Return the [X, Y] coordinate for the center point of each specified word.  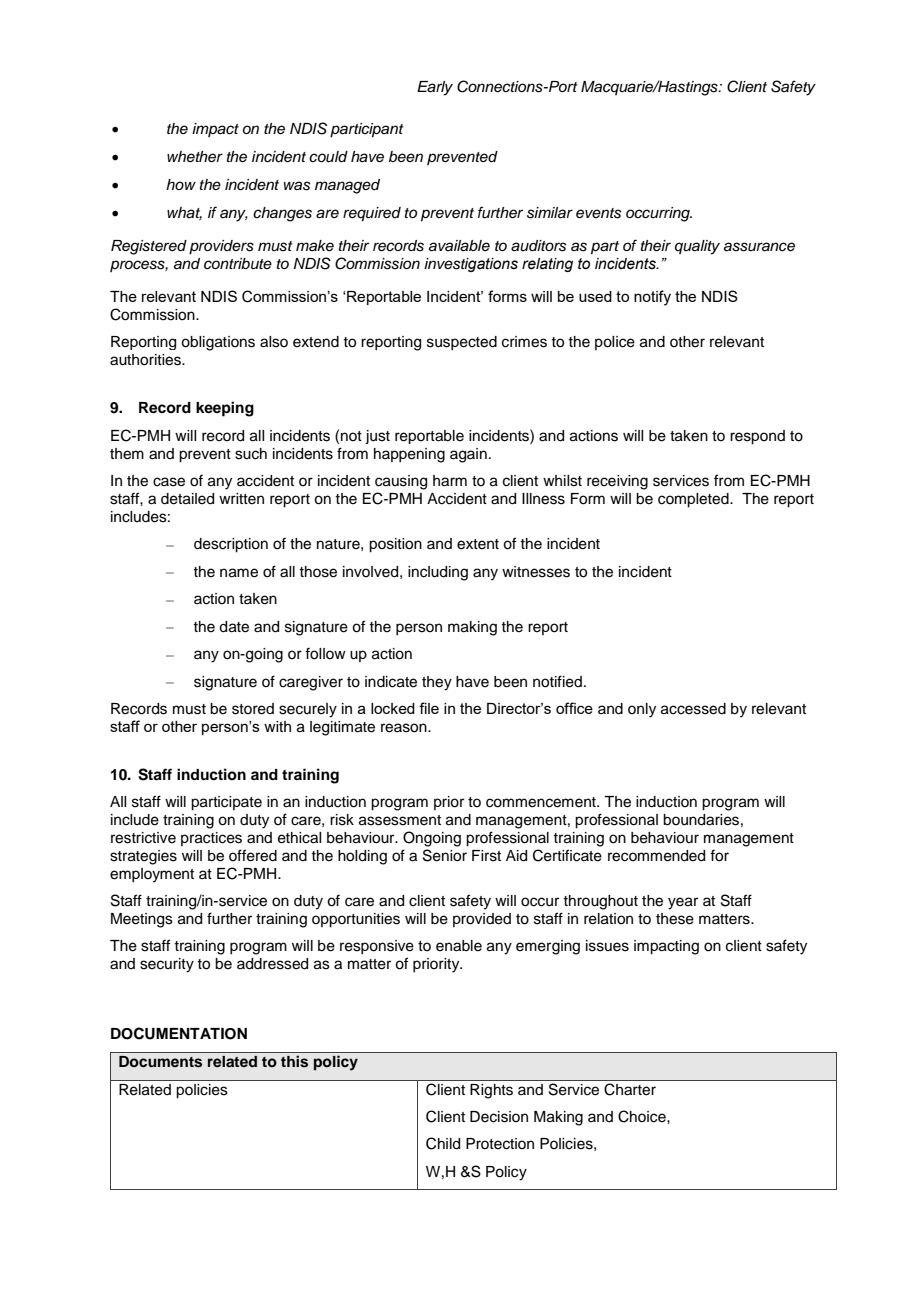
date [234, 627]
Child [443, 1143]
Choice [643, 1116]
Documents [160, 1062]
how [181, 184]
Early [435, 88]
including [438, 573]
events [598, 213]
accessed [693, 709]
